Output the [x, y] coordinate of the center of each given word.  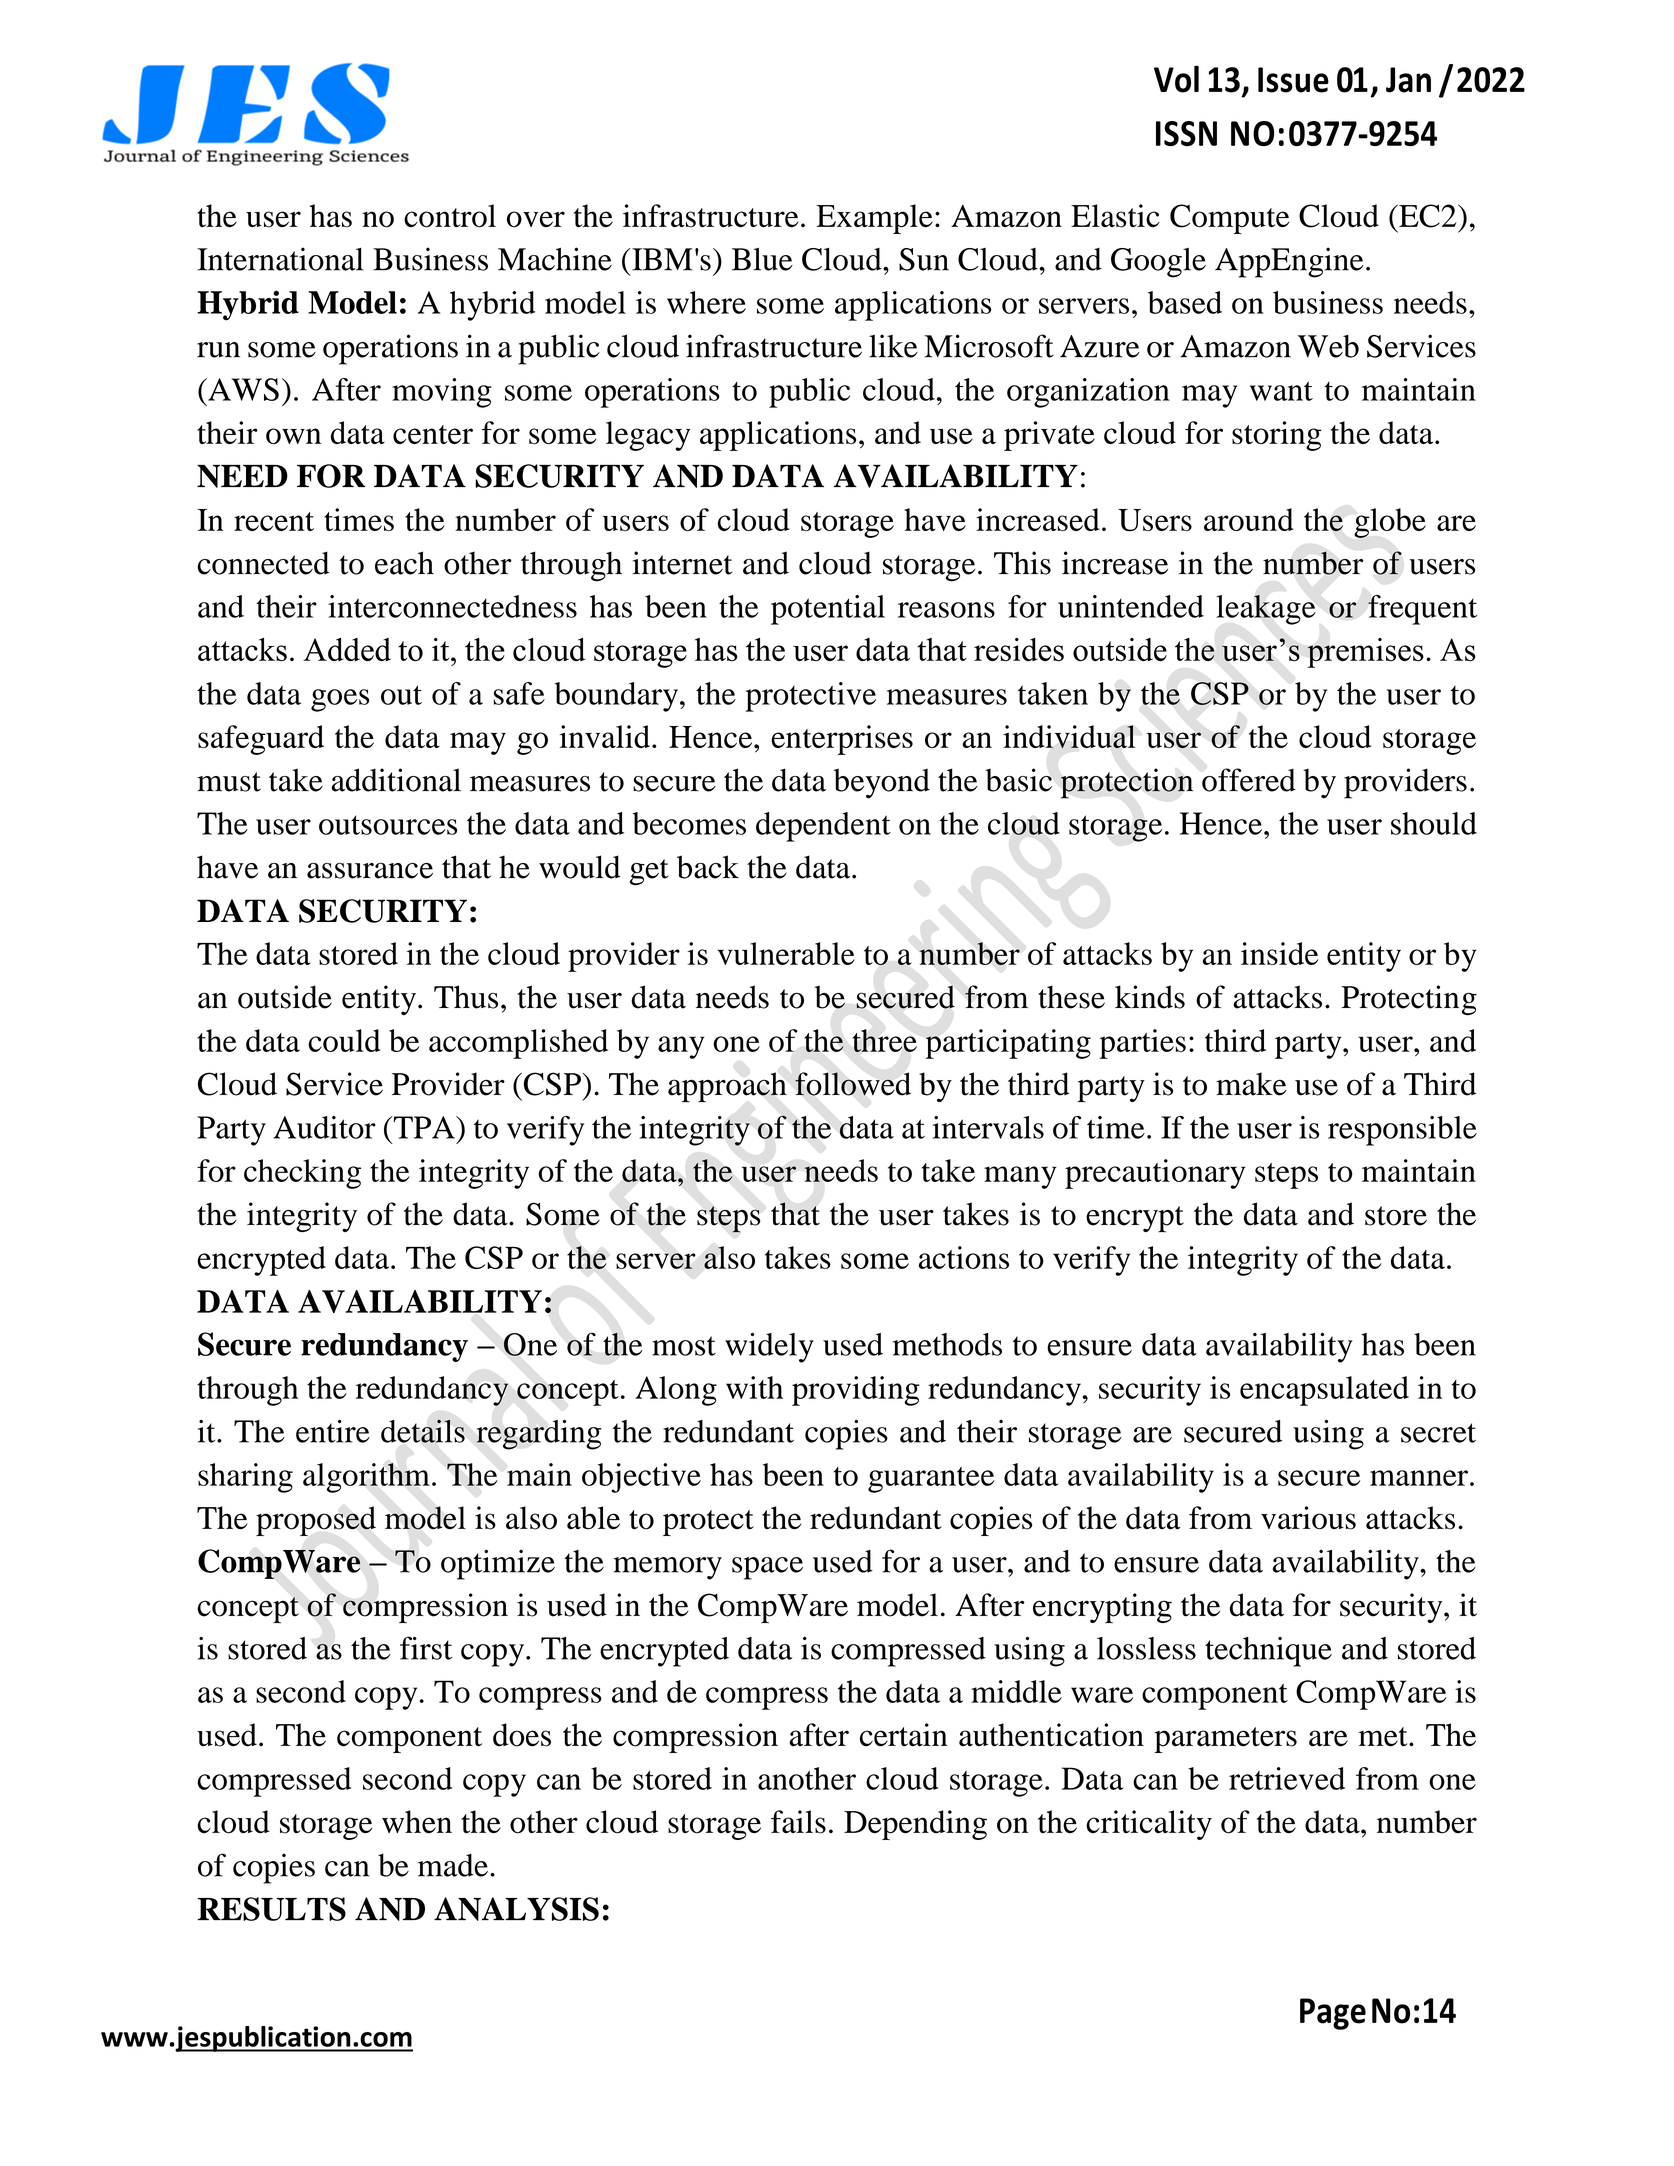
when [417, 1822]
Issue [1293, 80]
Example [874, 219]
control [450, 216]
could [344, 1040]
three [884, 1040]
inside [1279, 953]
